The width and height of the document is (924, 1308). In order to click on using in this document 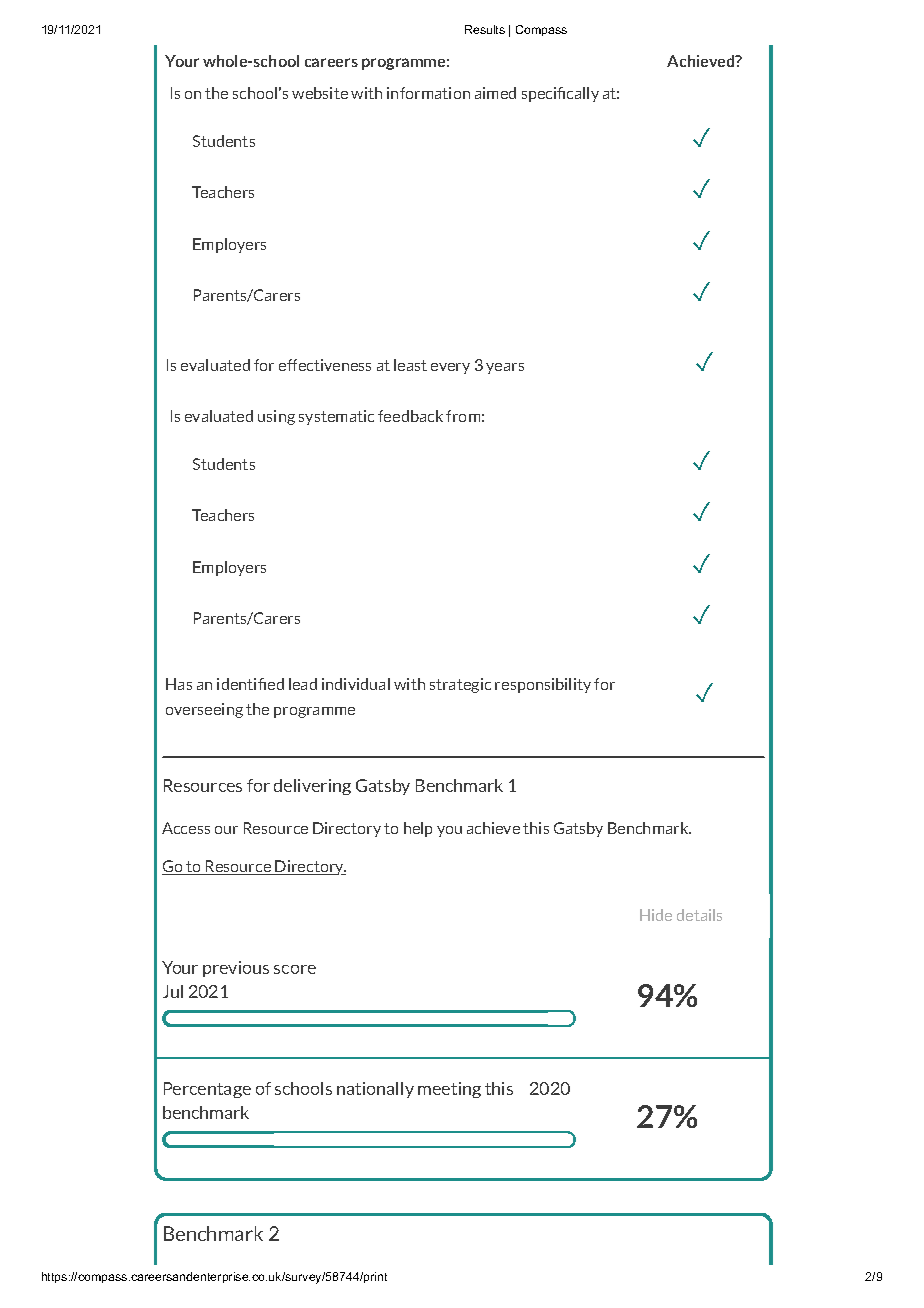, I will do `click(276, 417)`.
